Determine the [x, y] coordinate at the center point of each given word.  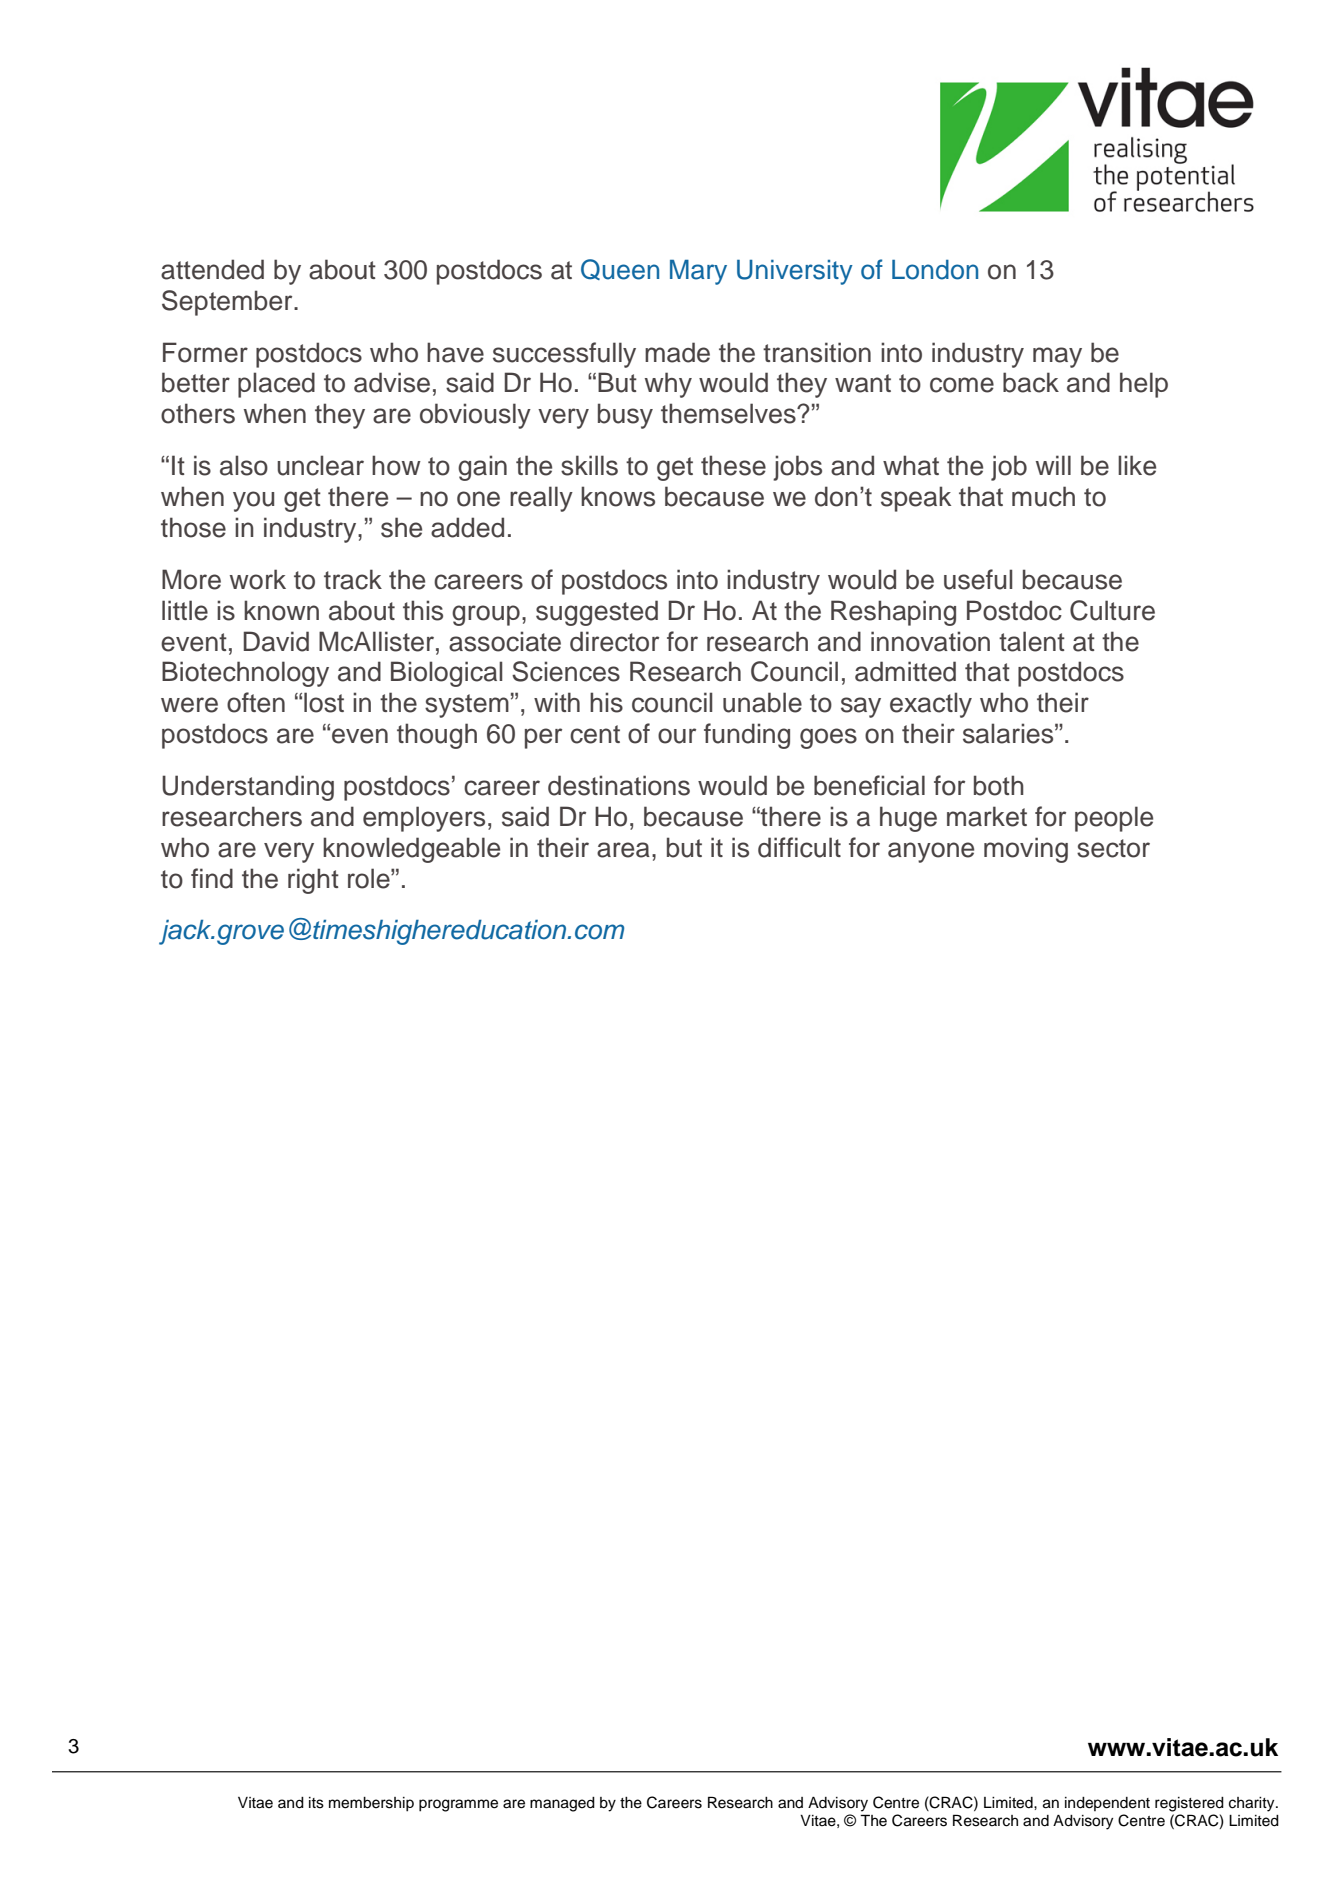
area [623, 850]
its [316, 1803]
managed [562, 1804]
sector [1113, 848]
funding [747, 736]
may [1057, 357]
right [313, 881]
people [1114, 819]
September [228, 303]
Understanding [248, 788]
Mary [698, 272]
